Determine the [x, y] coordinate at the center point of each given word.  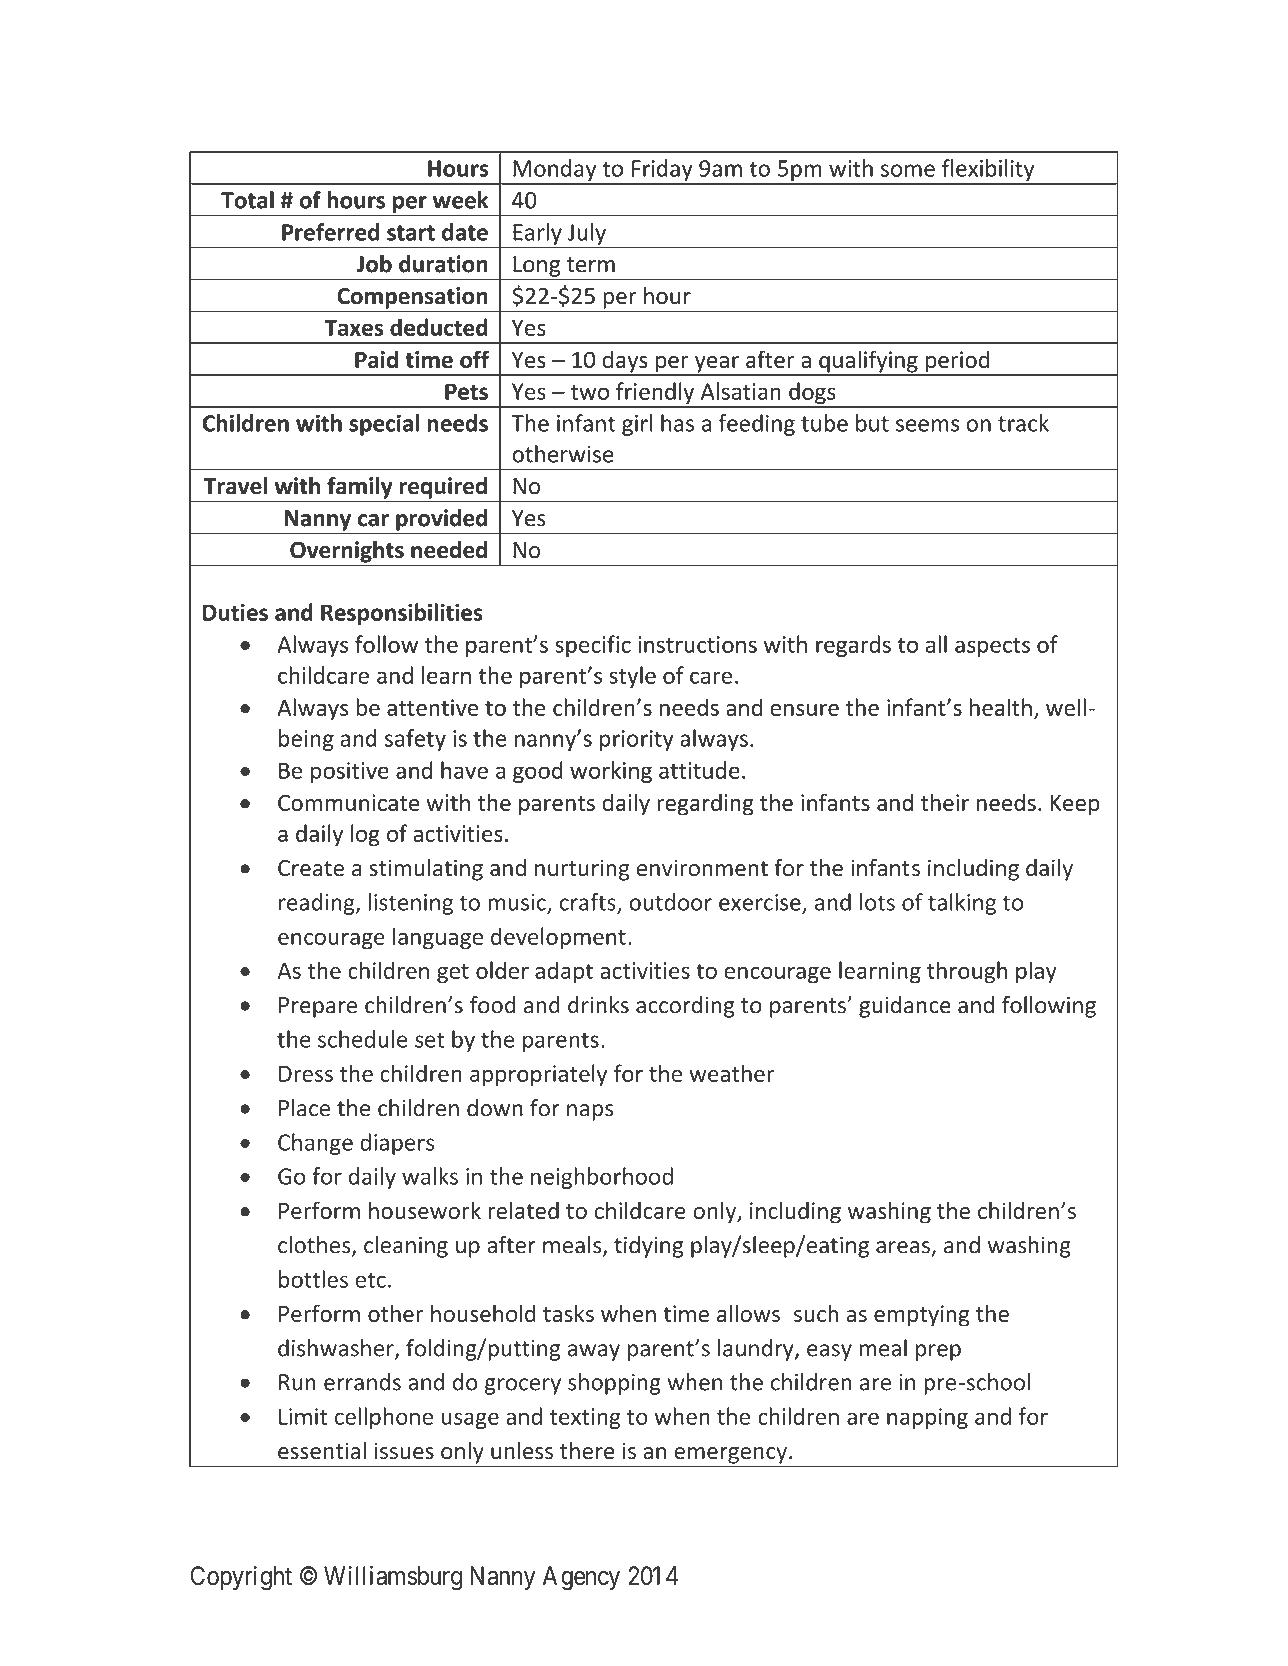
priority [637, 740]
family [360, 488]
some [908, 170]
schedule [363, 1039]
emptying [921, 1316]
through [967, 972]
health [1001, 707]
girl [637, 425]
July [587, 234]
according [685, 1007]
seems [927, 425]
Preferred [330, 232]
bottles [313, 1279]
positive [350, 772]
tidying [648, 1247]
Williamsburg [393, 1578]
